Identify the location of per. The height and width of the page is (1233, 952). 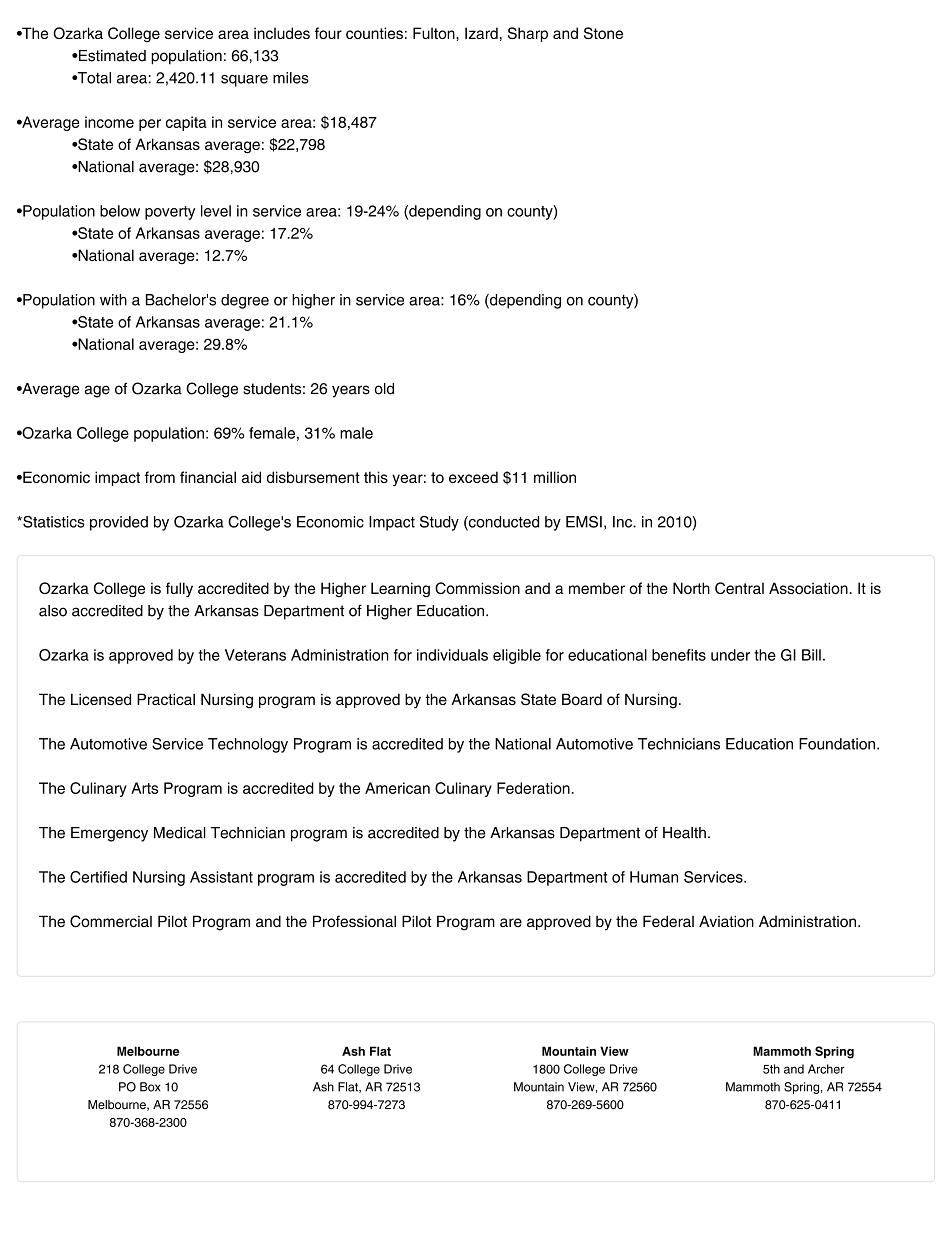
(150, 125).
